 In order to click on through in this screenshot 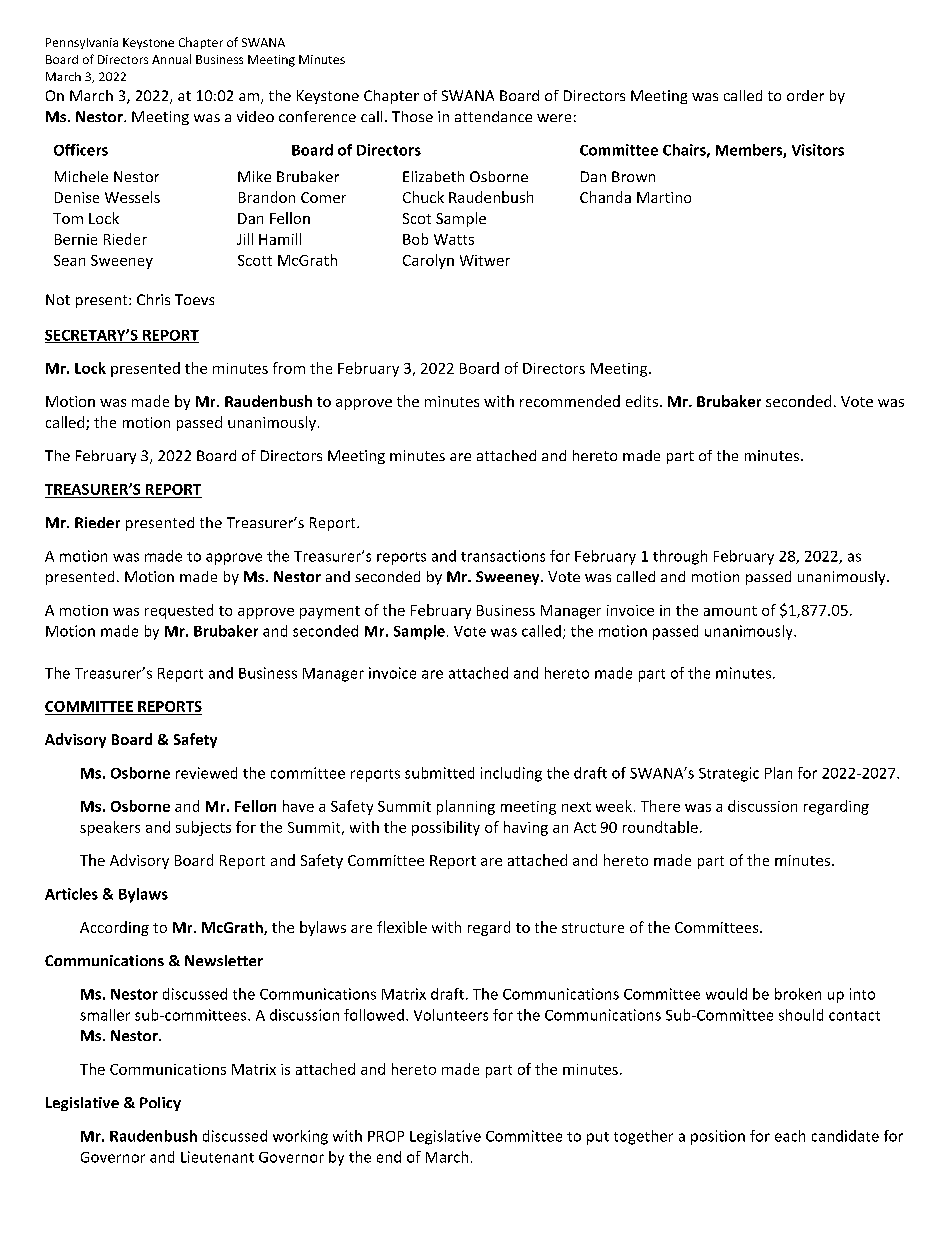, I will do `click(680, 557)`.
